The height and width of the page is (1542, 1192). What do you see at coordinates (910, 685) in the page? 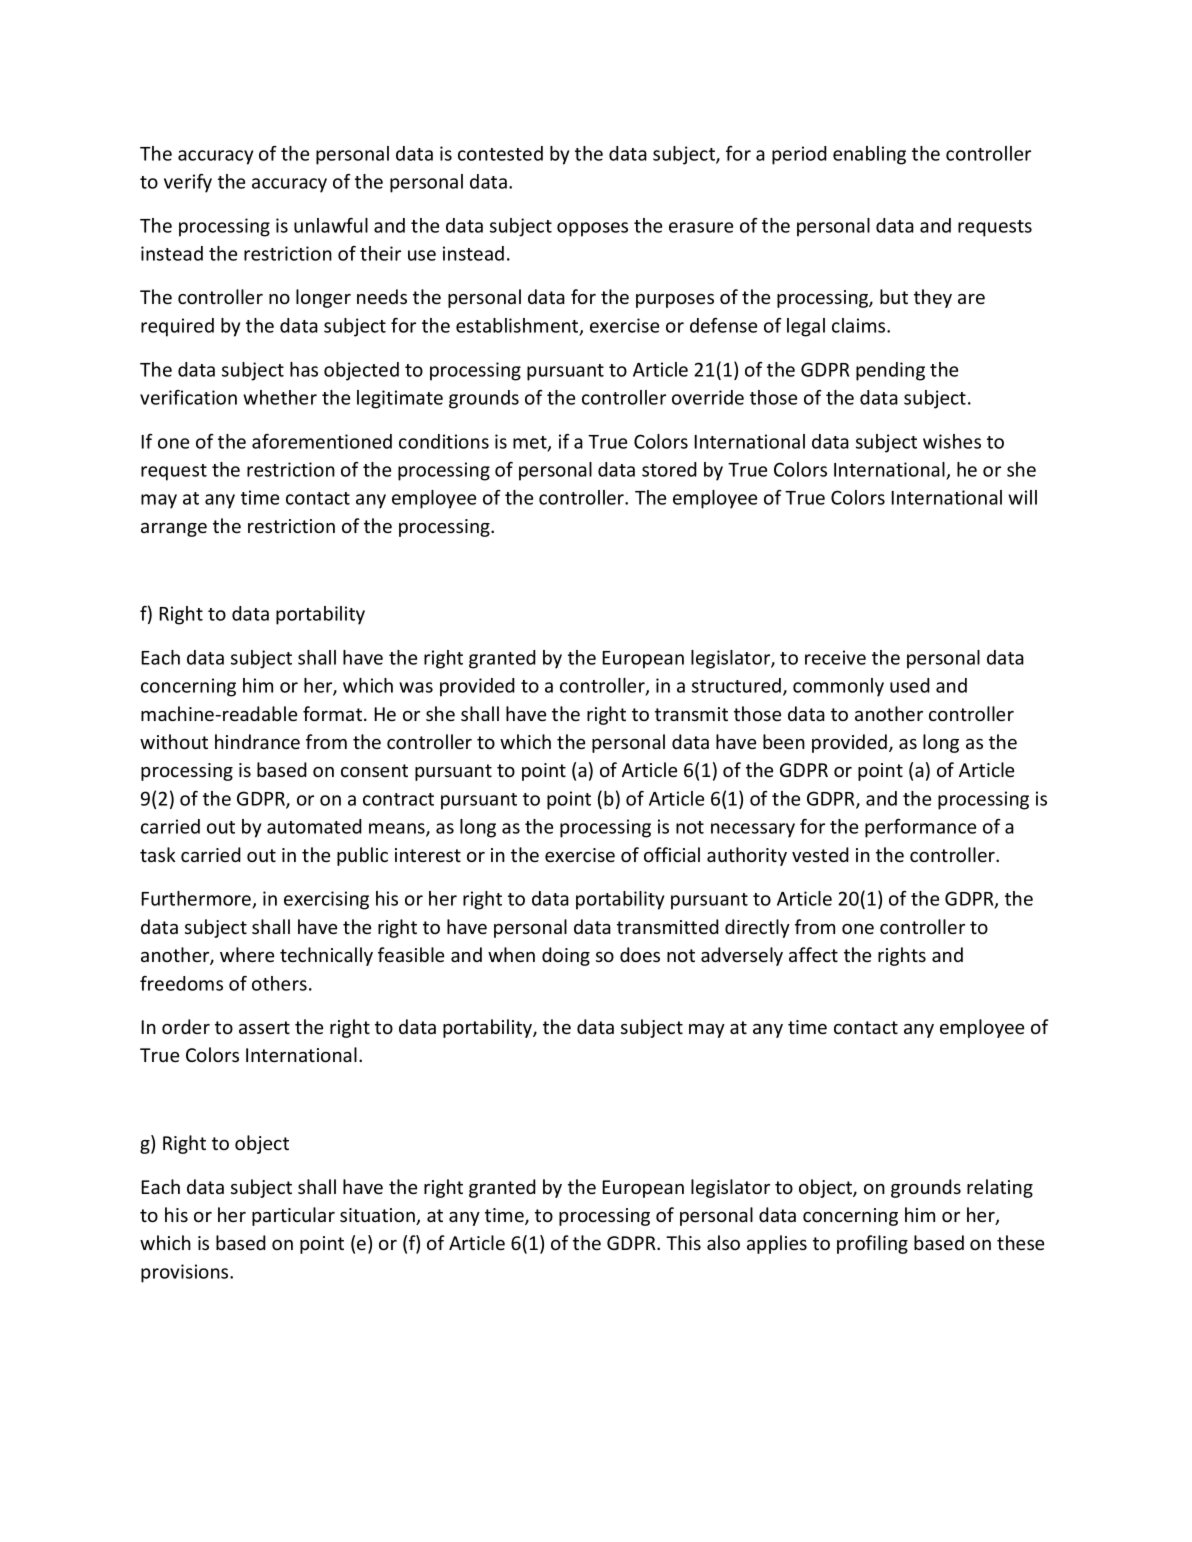
I see `used` at bounding box center [910, 685].
